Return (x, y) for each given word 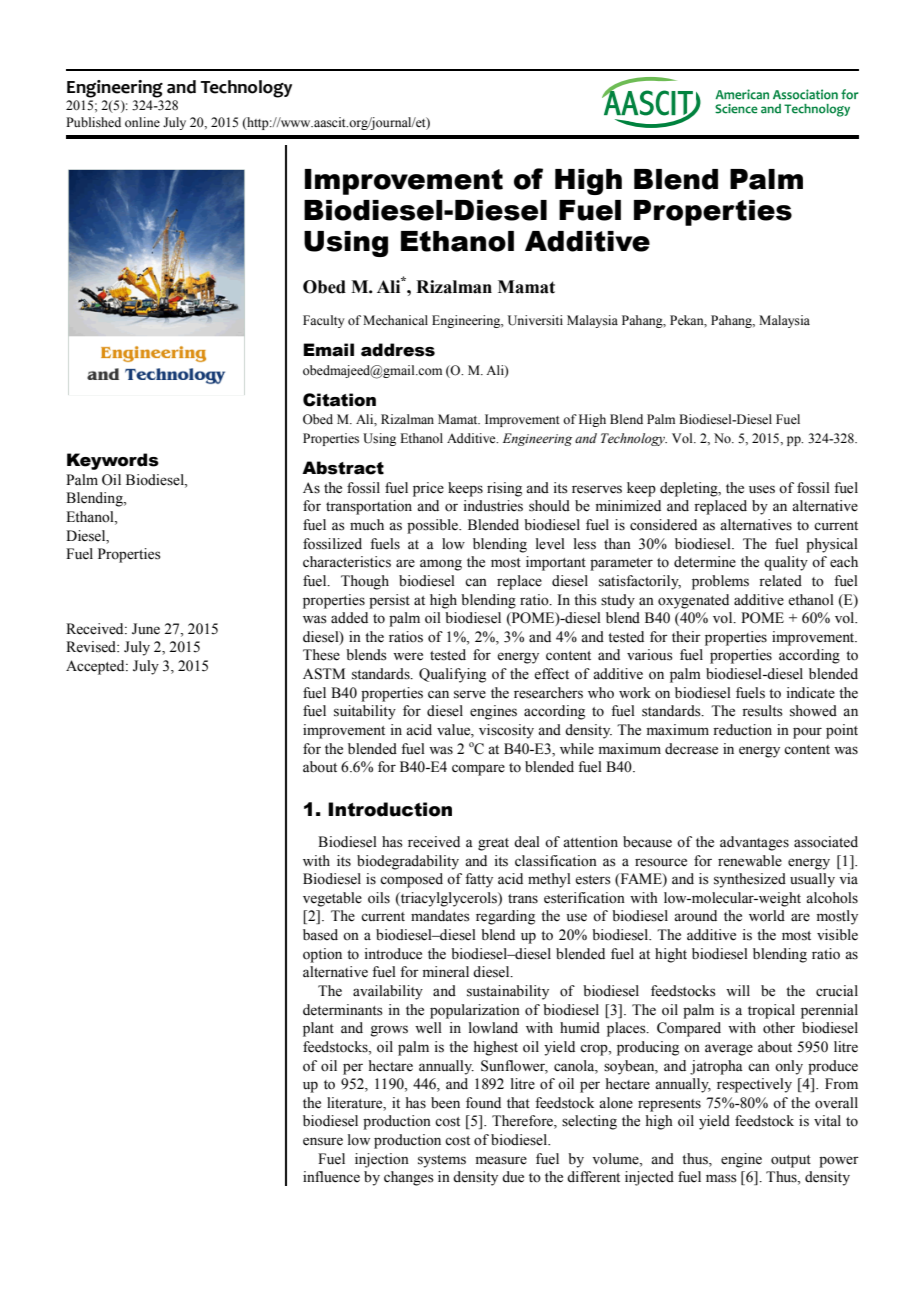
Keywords (113, 461)
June (146, 629)
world (767, 916)
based (320, 935)
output (791, 1161)
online (142, 122)
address (398, 350)
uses (762, 489)
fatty (479, 880)
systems (442, 1161)
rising (504, 489)
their (686, 637)
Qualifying (452, 675)
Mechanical (395, 320)
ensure (323, 1141)
